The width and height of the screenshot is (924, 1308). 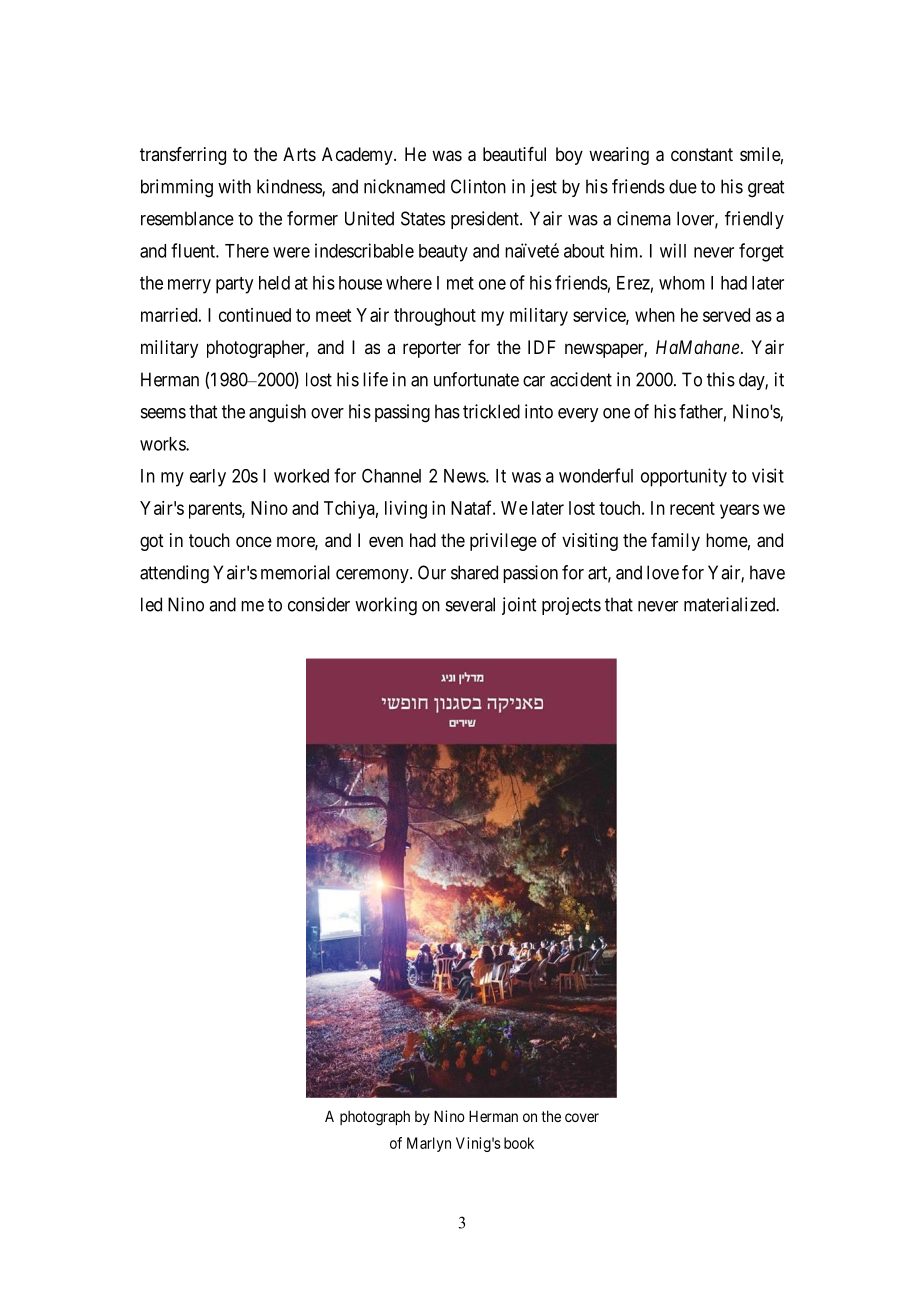 I want to click on have, so click(x=767, y=572).
